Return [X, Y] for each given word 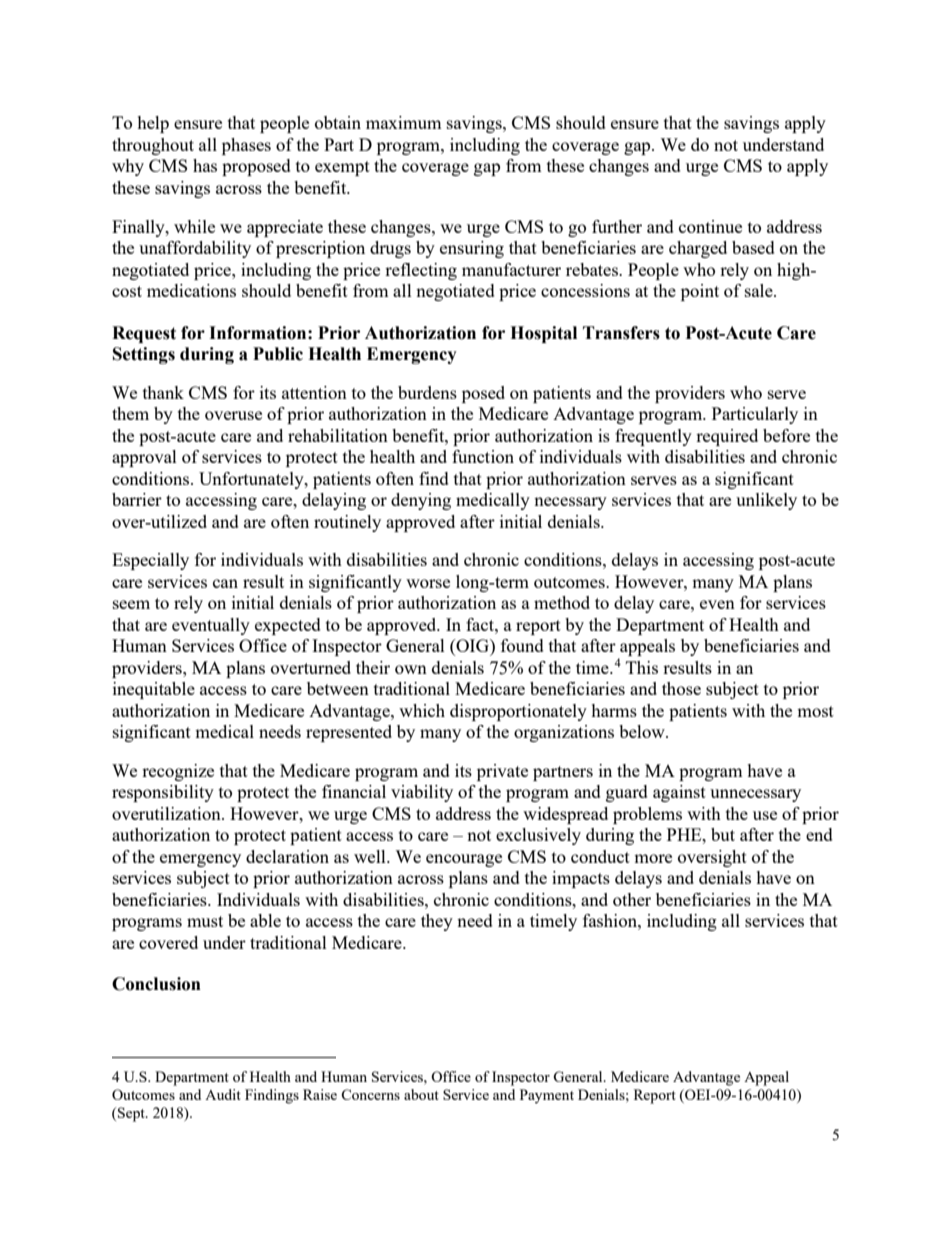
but [723, 834]
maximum [404, 122]
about [421, 1094]
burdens [427, 392]
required [727, 437]
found [522, 645]
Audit [223, 1094]
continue [710, 226]
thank [163, 392]
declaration [287, 856]
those [681, 688]
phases [246, 146]
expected [288, 626]
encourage [464, 860]
